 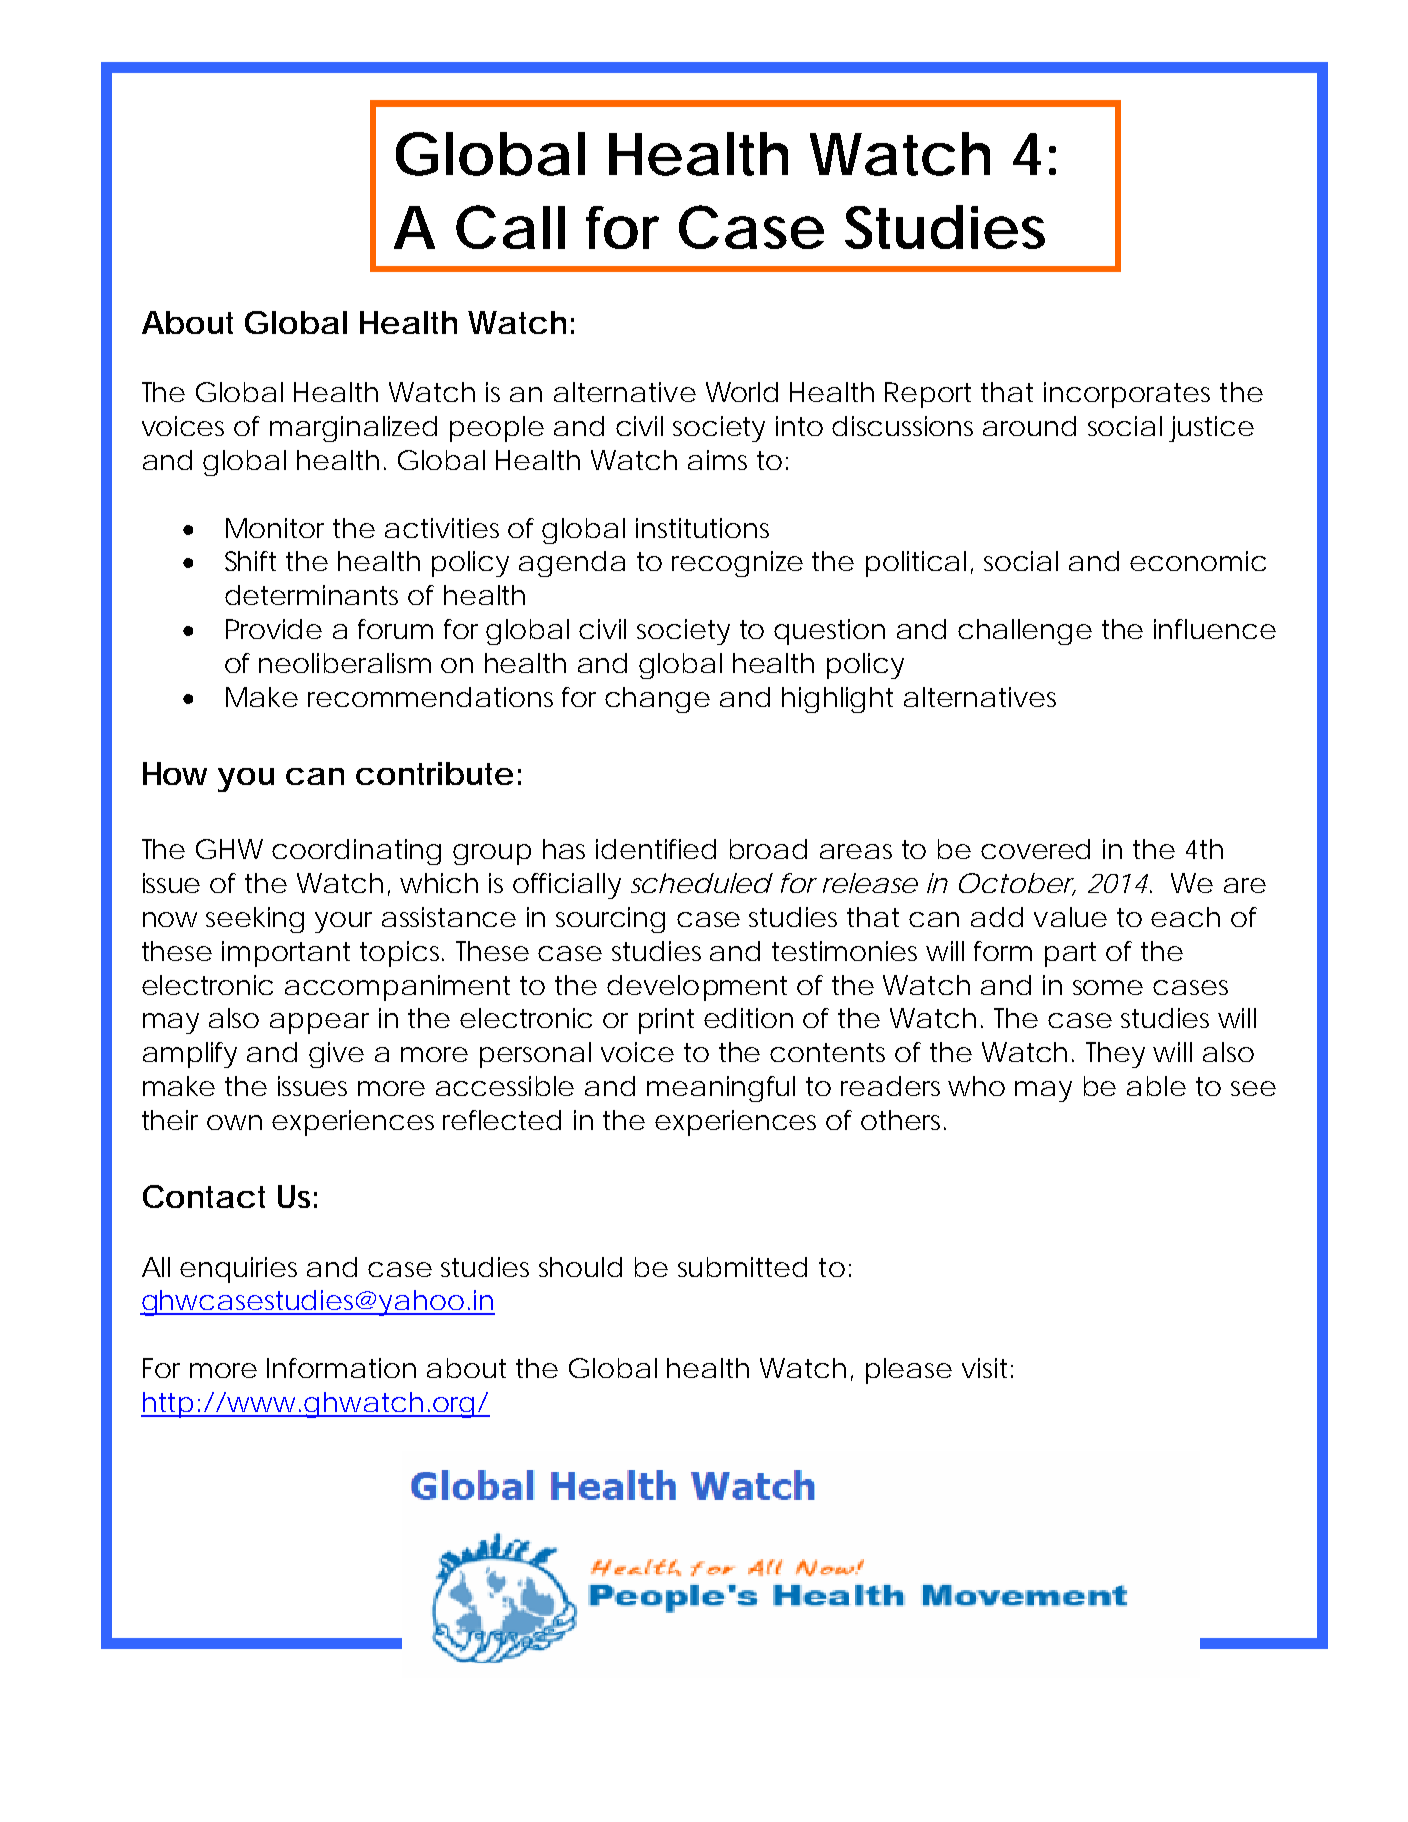 What do you see at coordinates (928, 395) in the screenshot?
I see `Report` at bounding box center [928, 395].
